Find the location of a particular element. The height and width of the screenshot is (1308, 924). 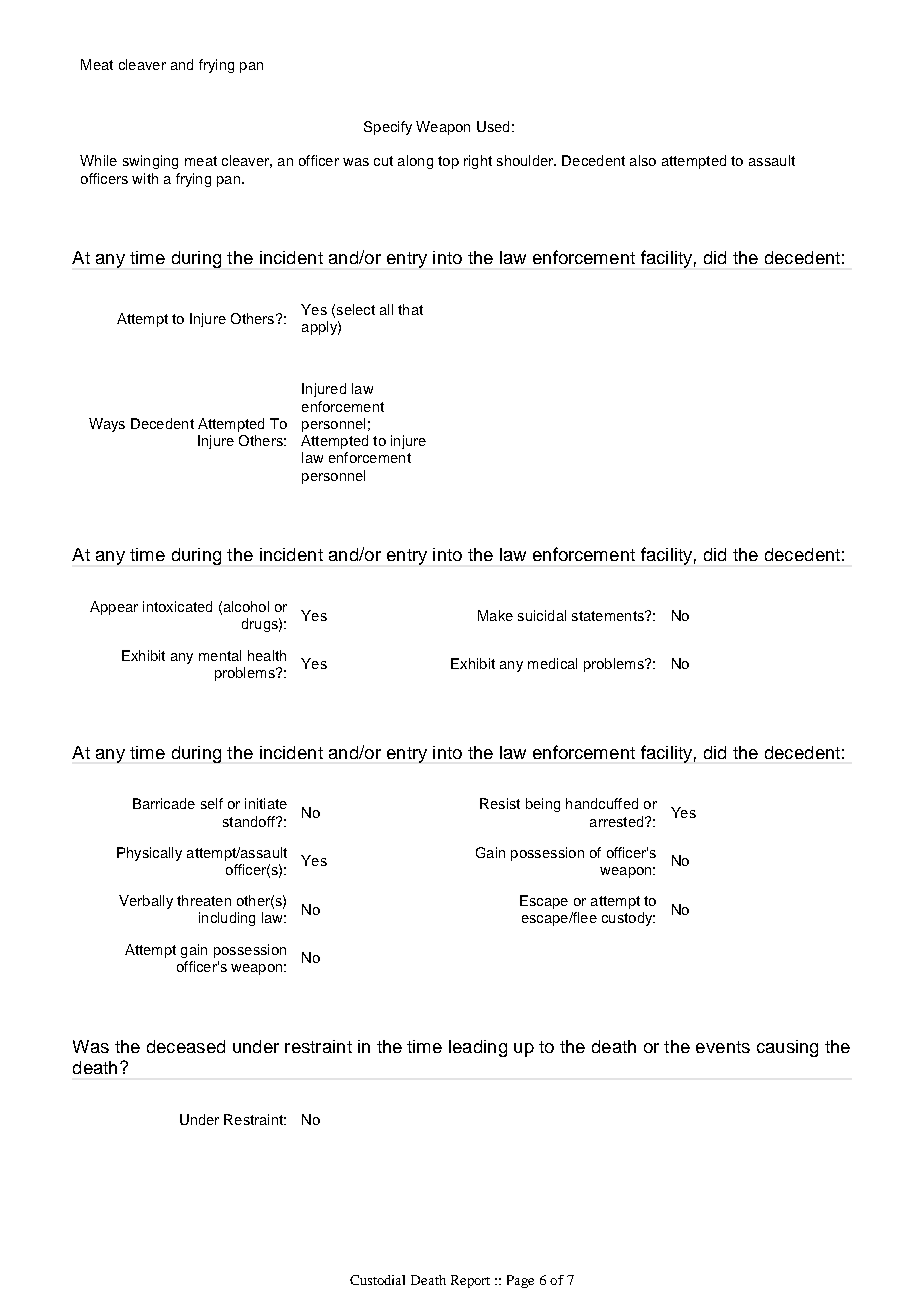

statements is located at coordinates (609, 616).
